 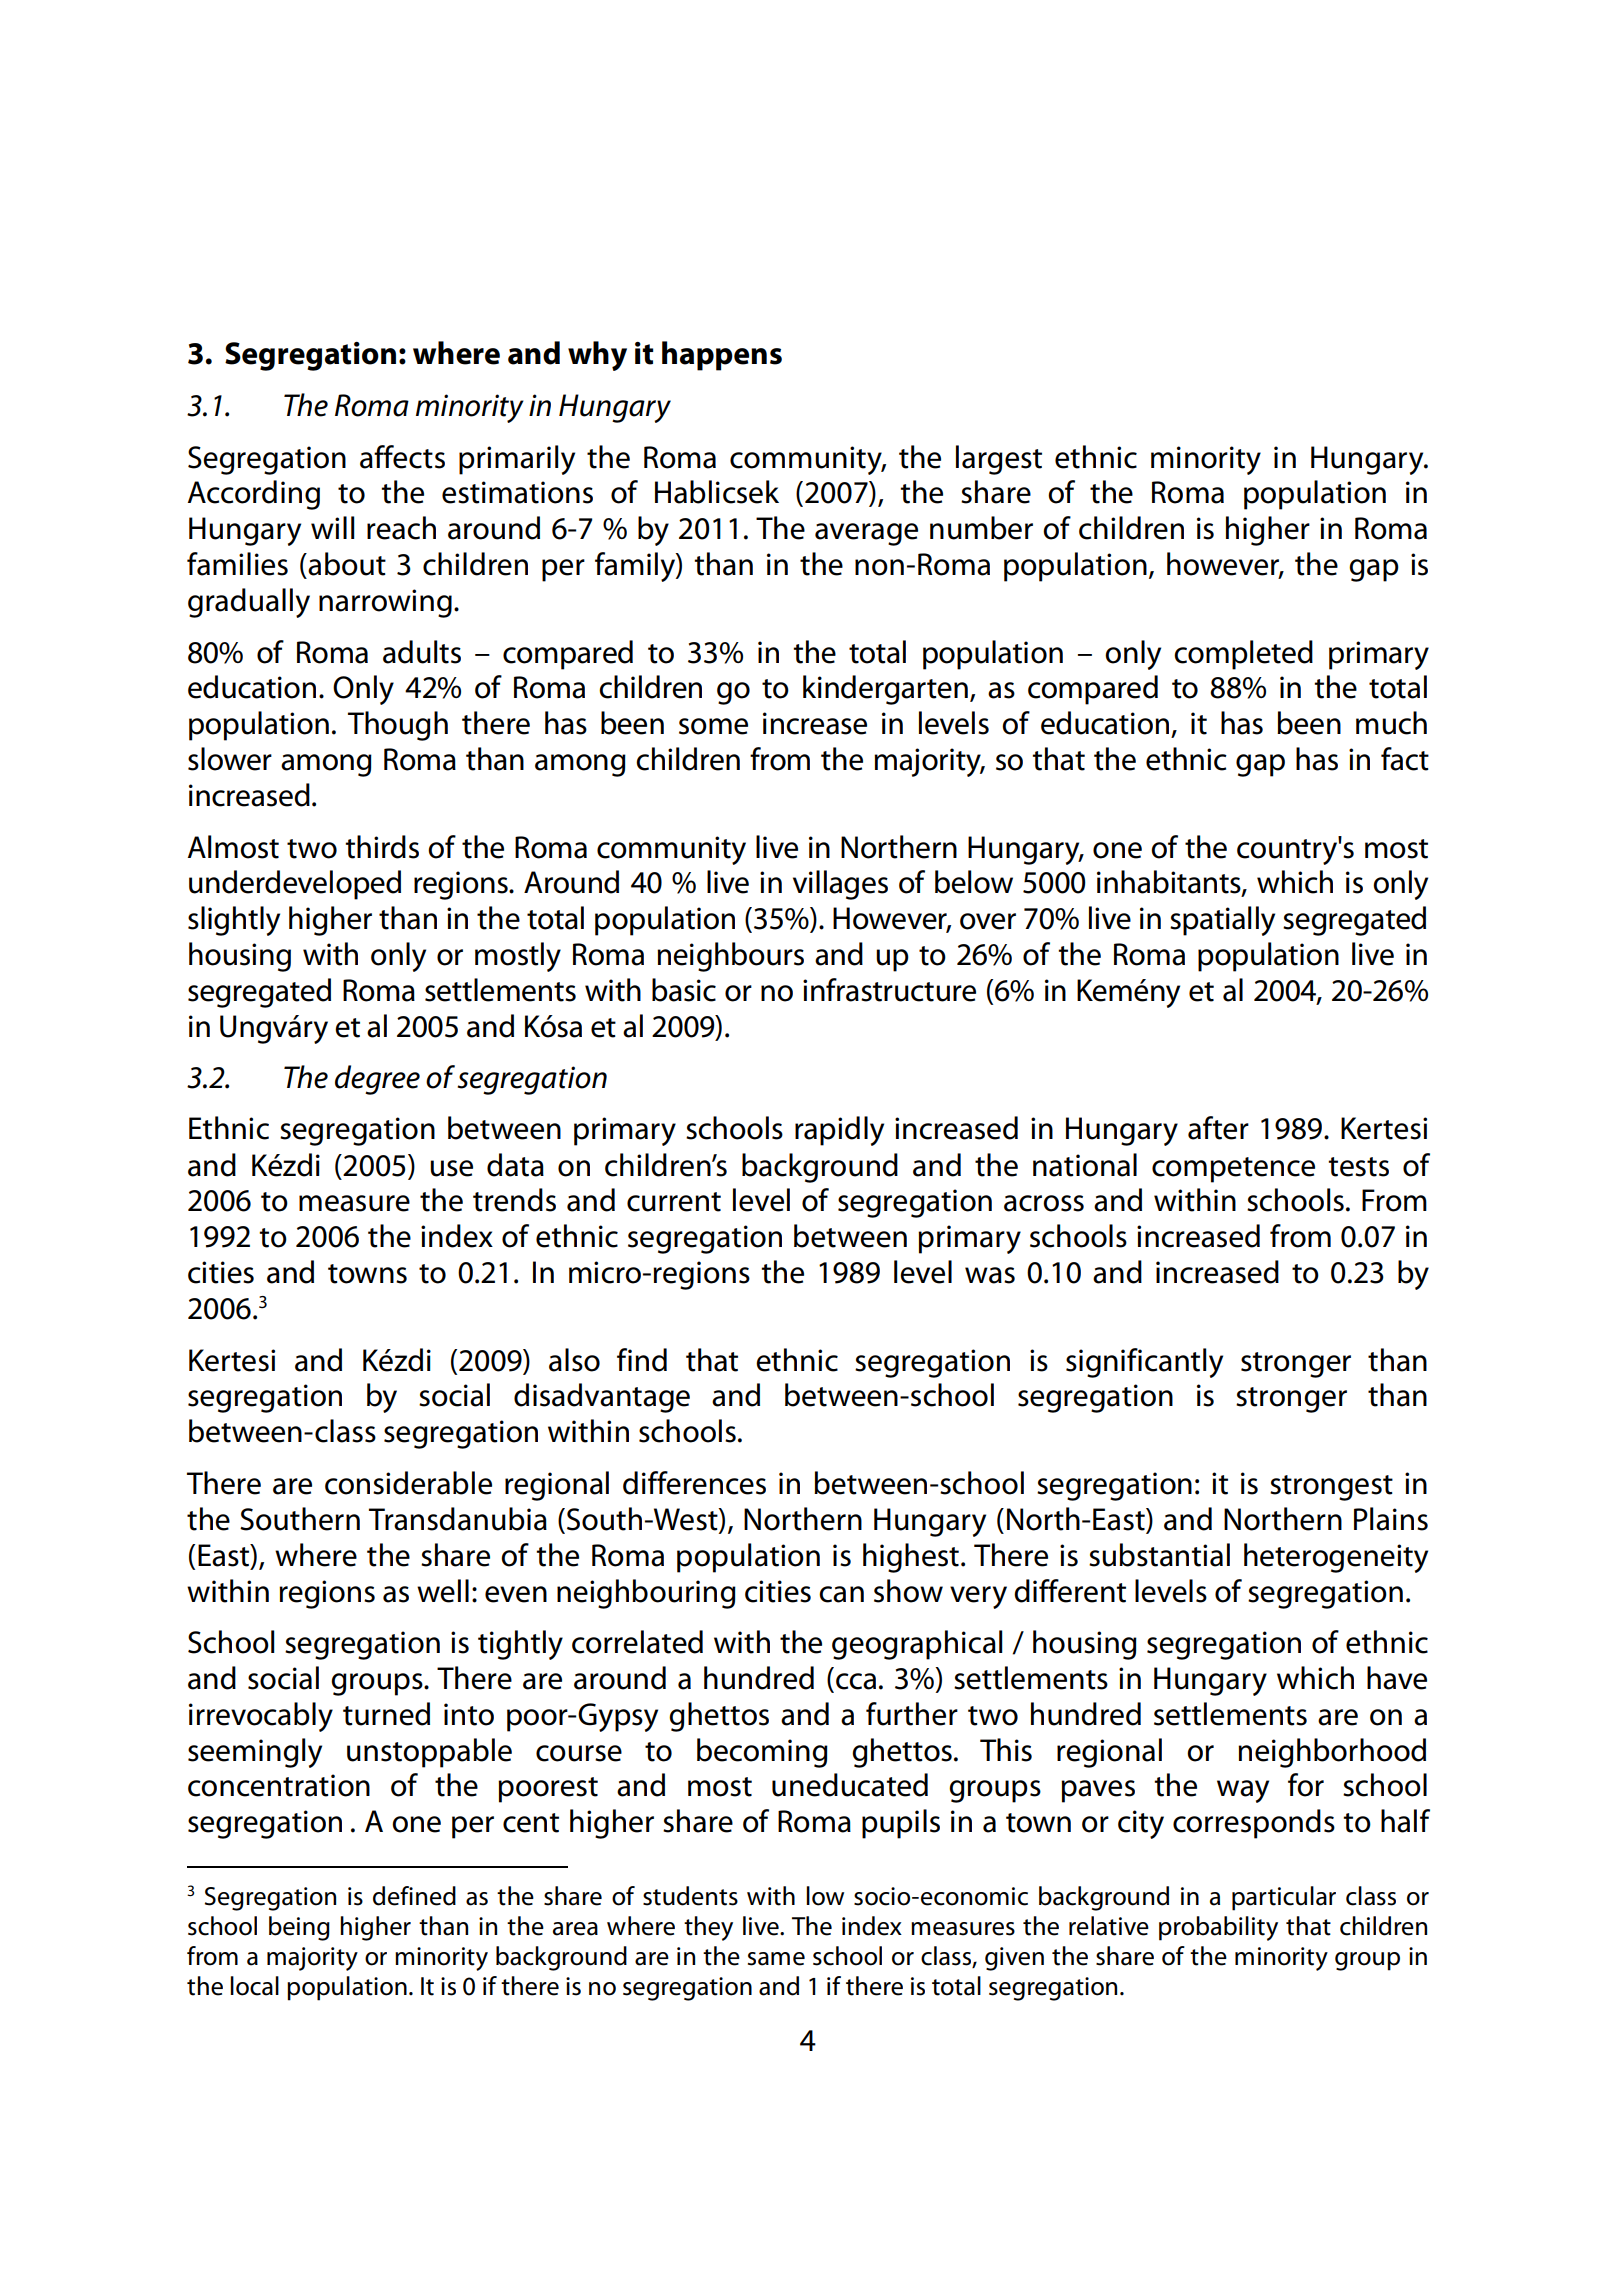 What do you see at coordinates (299, 1928) in the image?
I see `being` at bounding box center [299, 1928].
